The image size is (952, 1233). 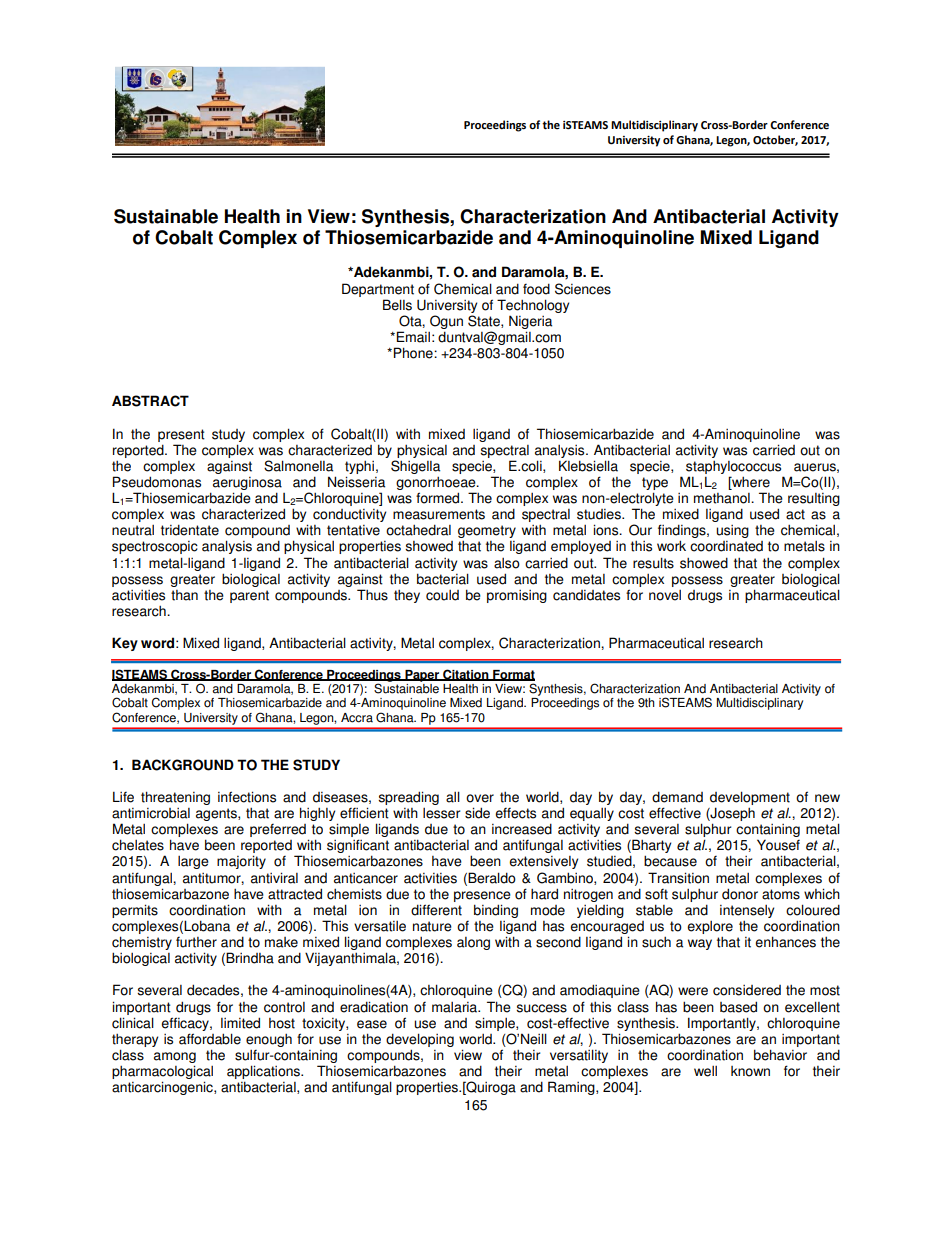 I want to click on affordable, so click(x=210, y=1039).
